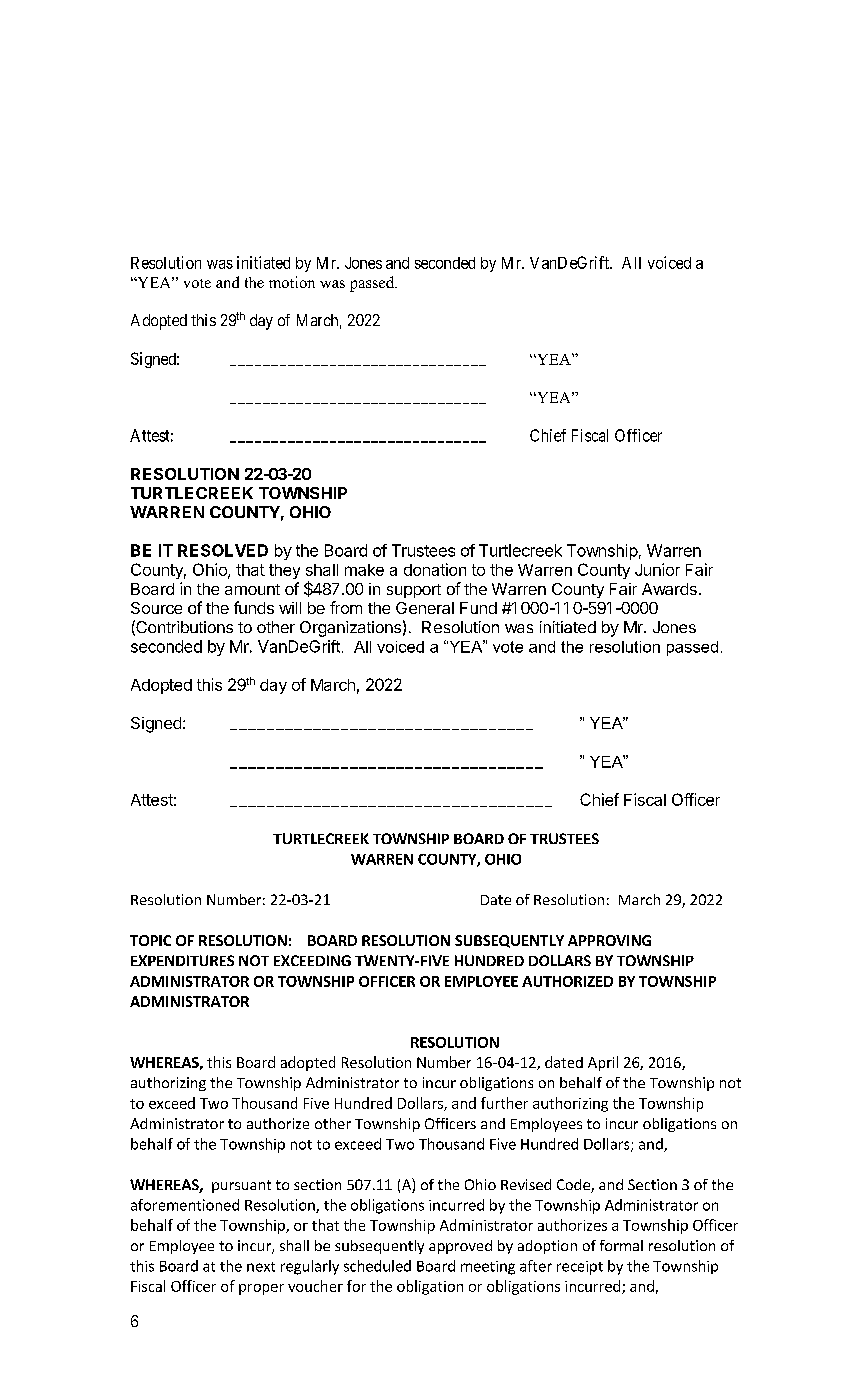 The image size is (849, 1400). What do you see at coordinates (182, 960) in the screenshot?
I see `EXPENDITURES` at bounding box center [182, 960].
